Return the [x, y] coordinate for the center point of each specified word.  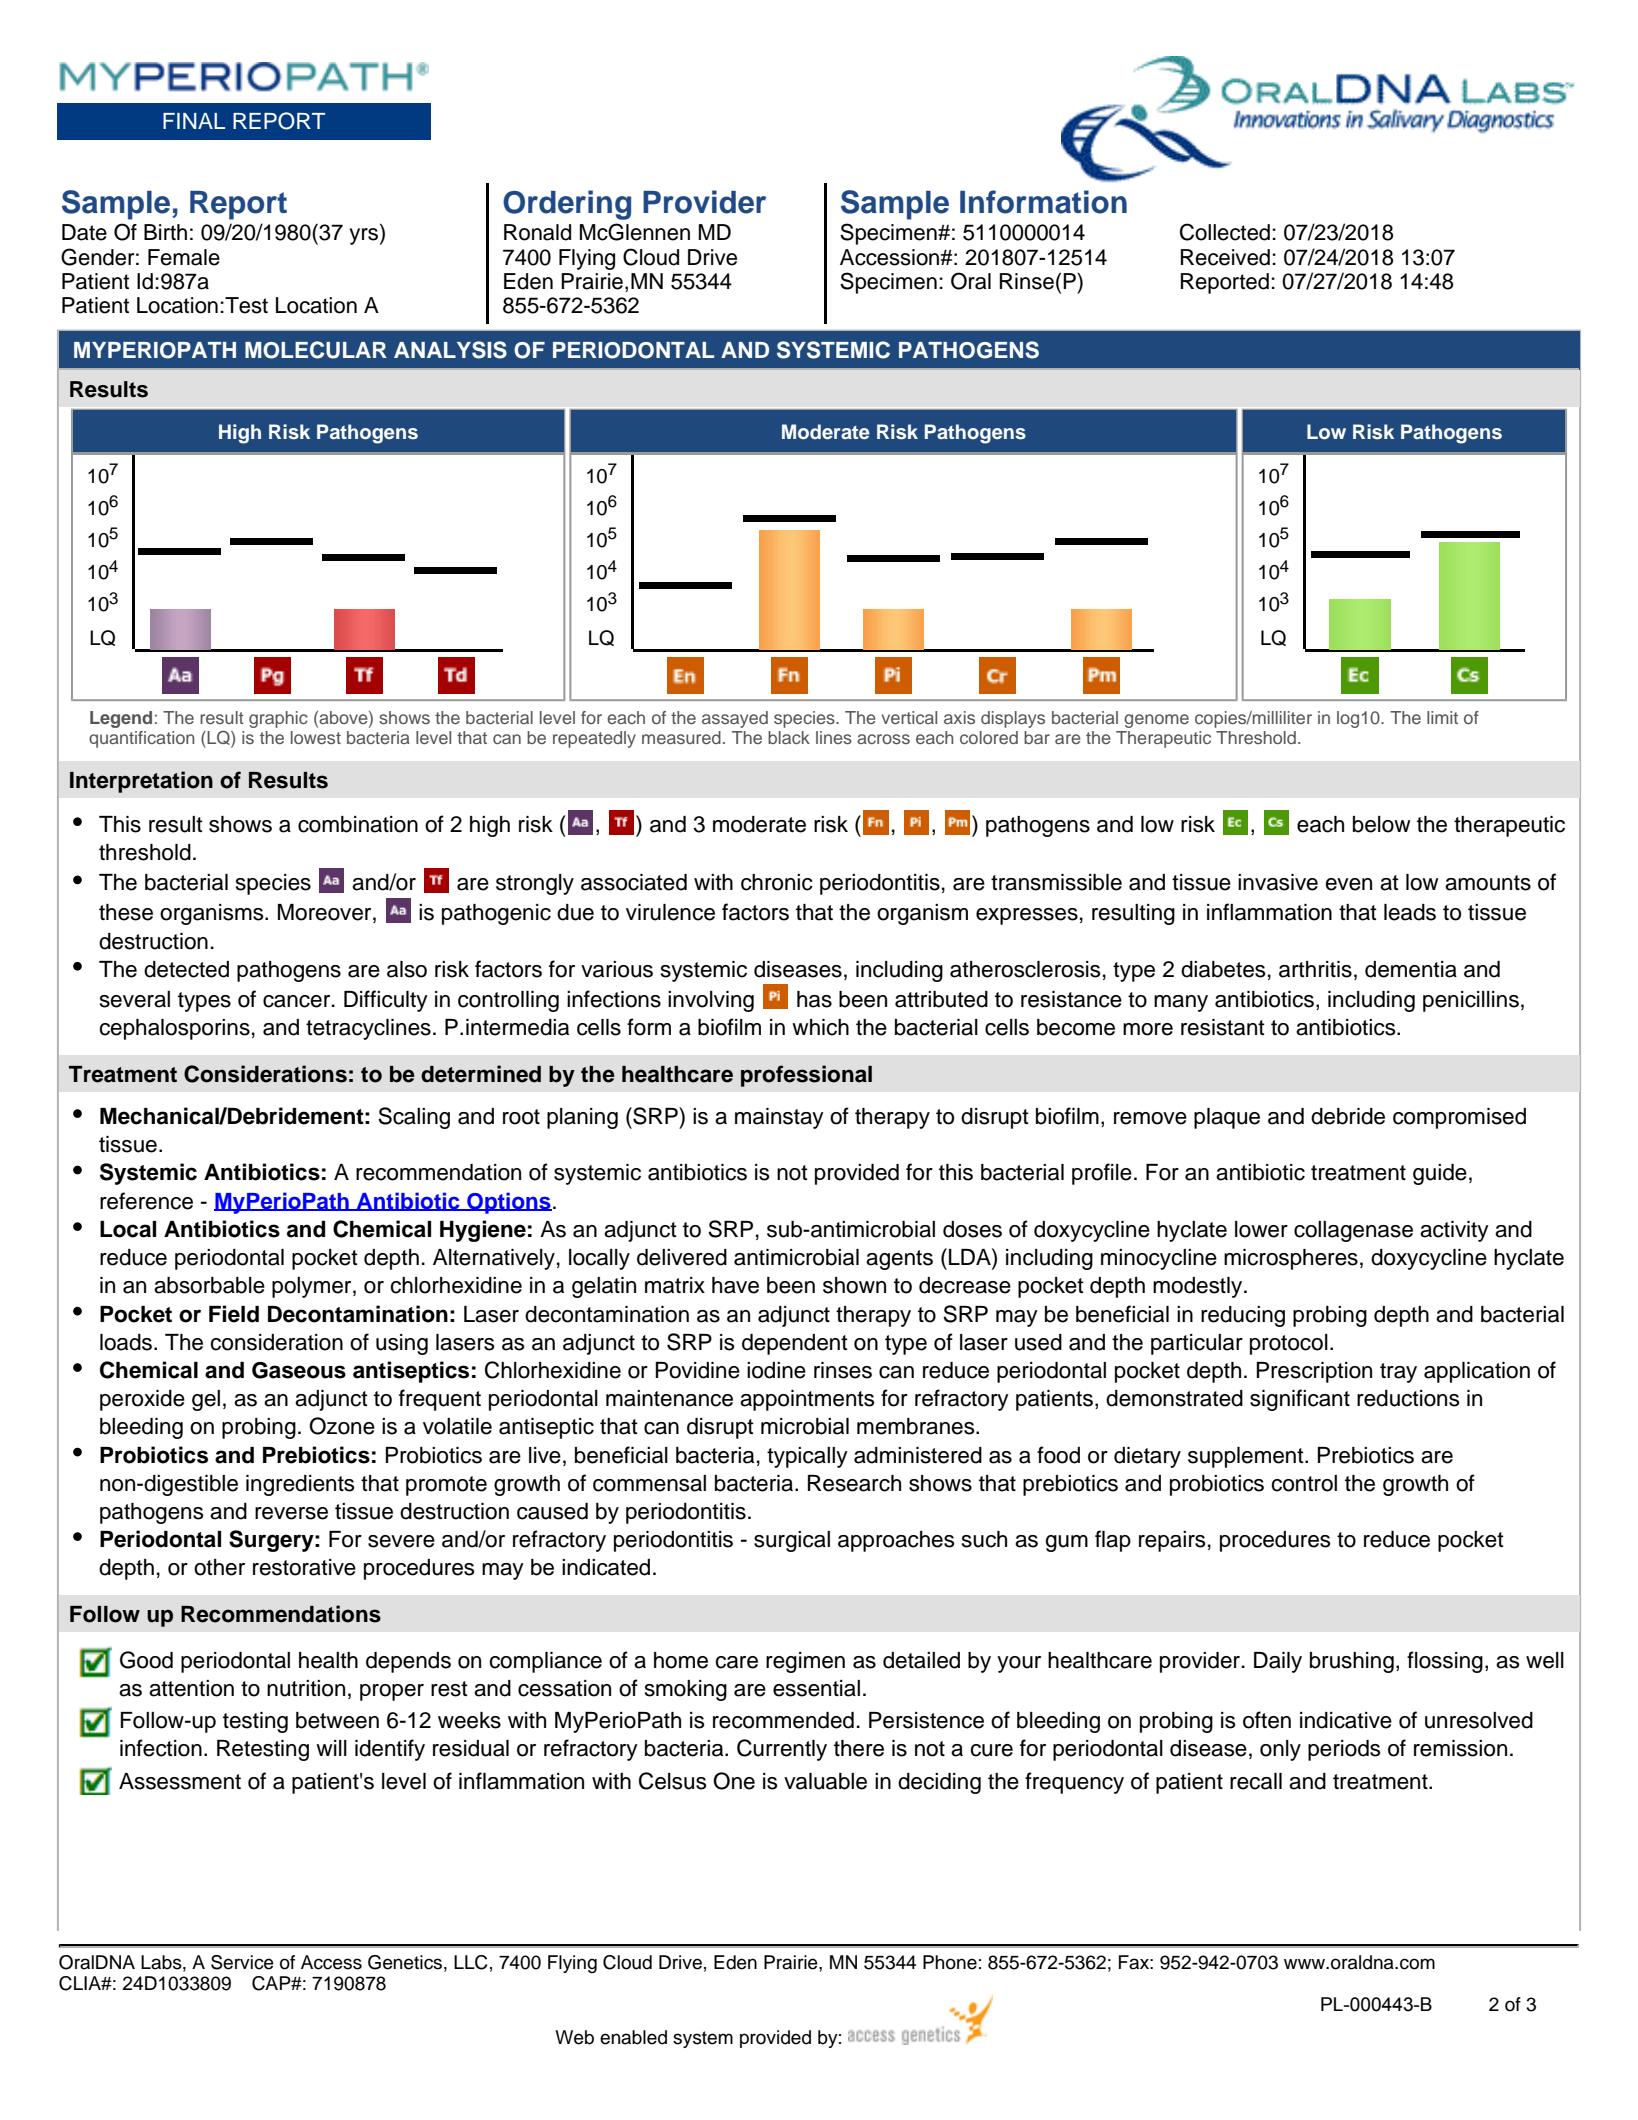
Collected [1225, 232]
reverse [291, 1513]
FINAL [194, 121]
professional [806, 1076]
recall [1256, 1781]
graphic [278, 719]
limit [1442, 717]
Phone [950, 1962]
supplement [1247, 1457]
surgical [792, 1541]
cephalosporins [174, 1029]
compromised [1459, 1118]
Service [242, 1962]
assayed [735, 719]
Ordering [567, 205]
